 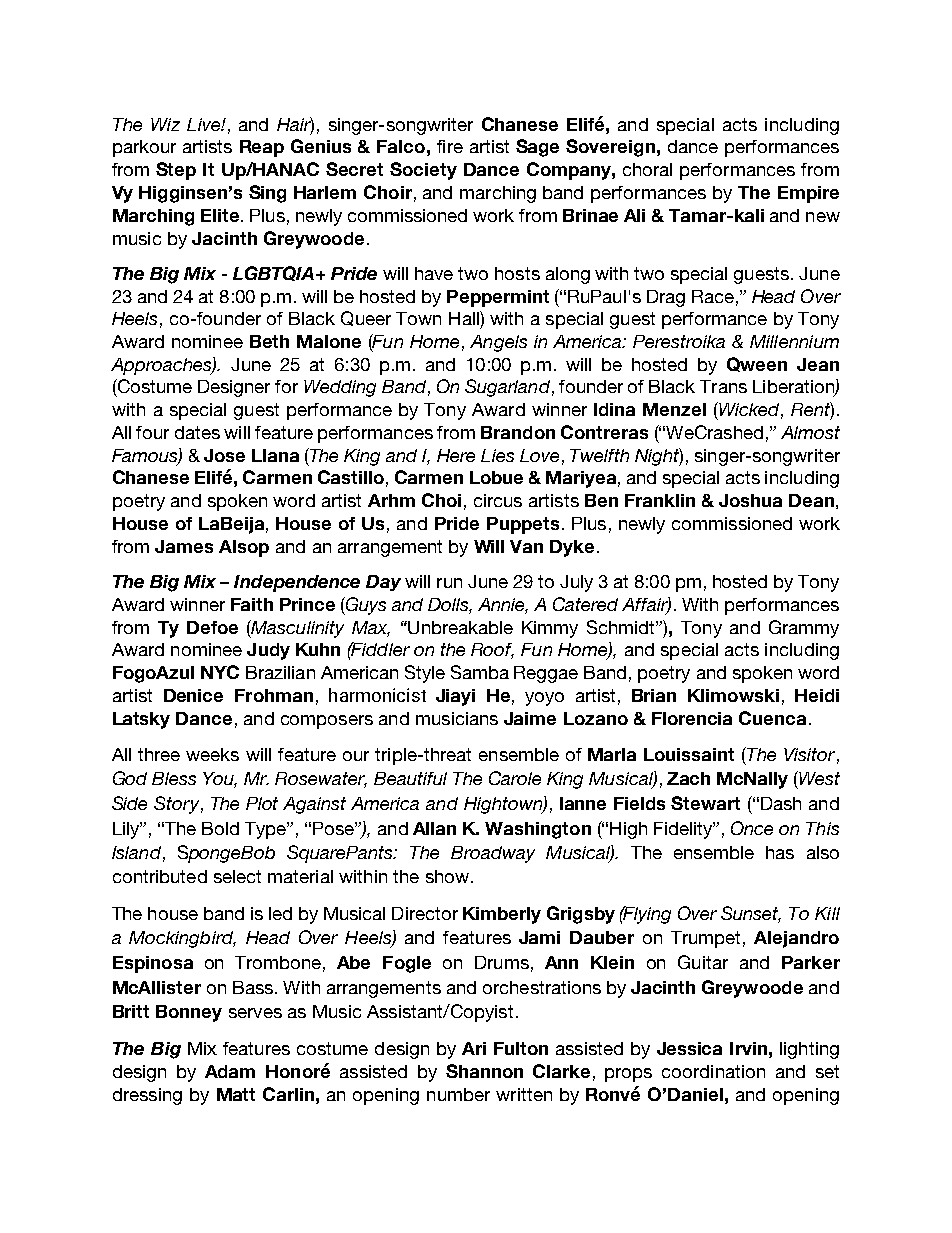 What do you see at coordinates (230, 1071) in the screenshot?
I see `Adam` at bounding box center [230, 1071].
